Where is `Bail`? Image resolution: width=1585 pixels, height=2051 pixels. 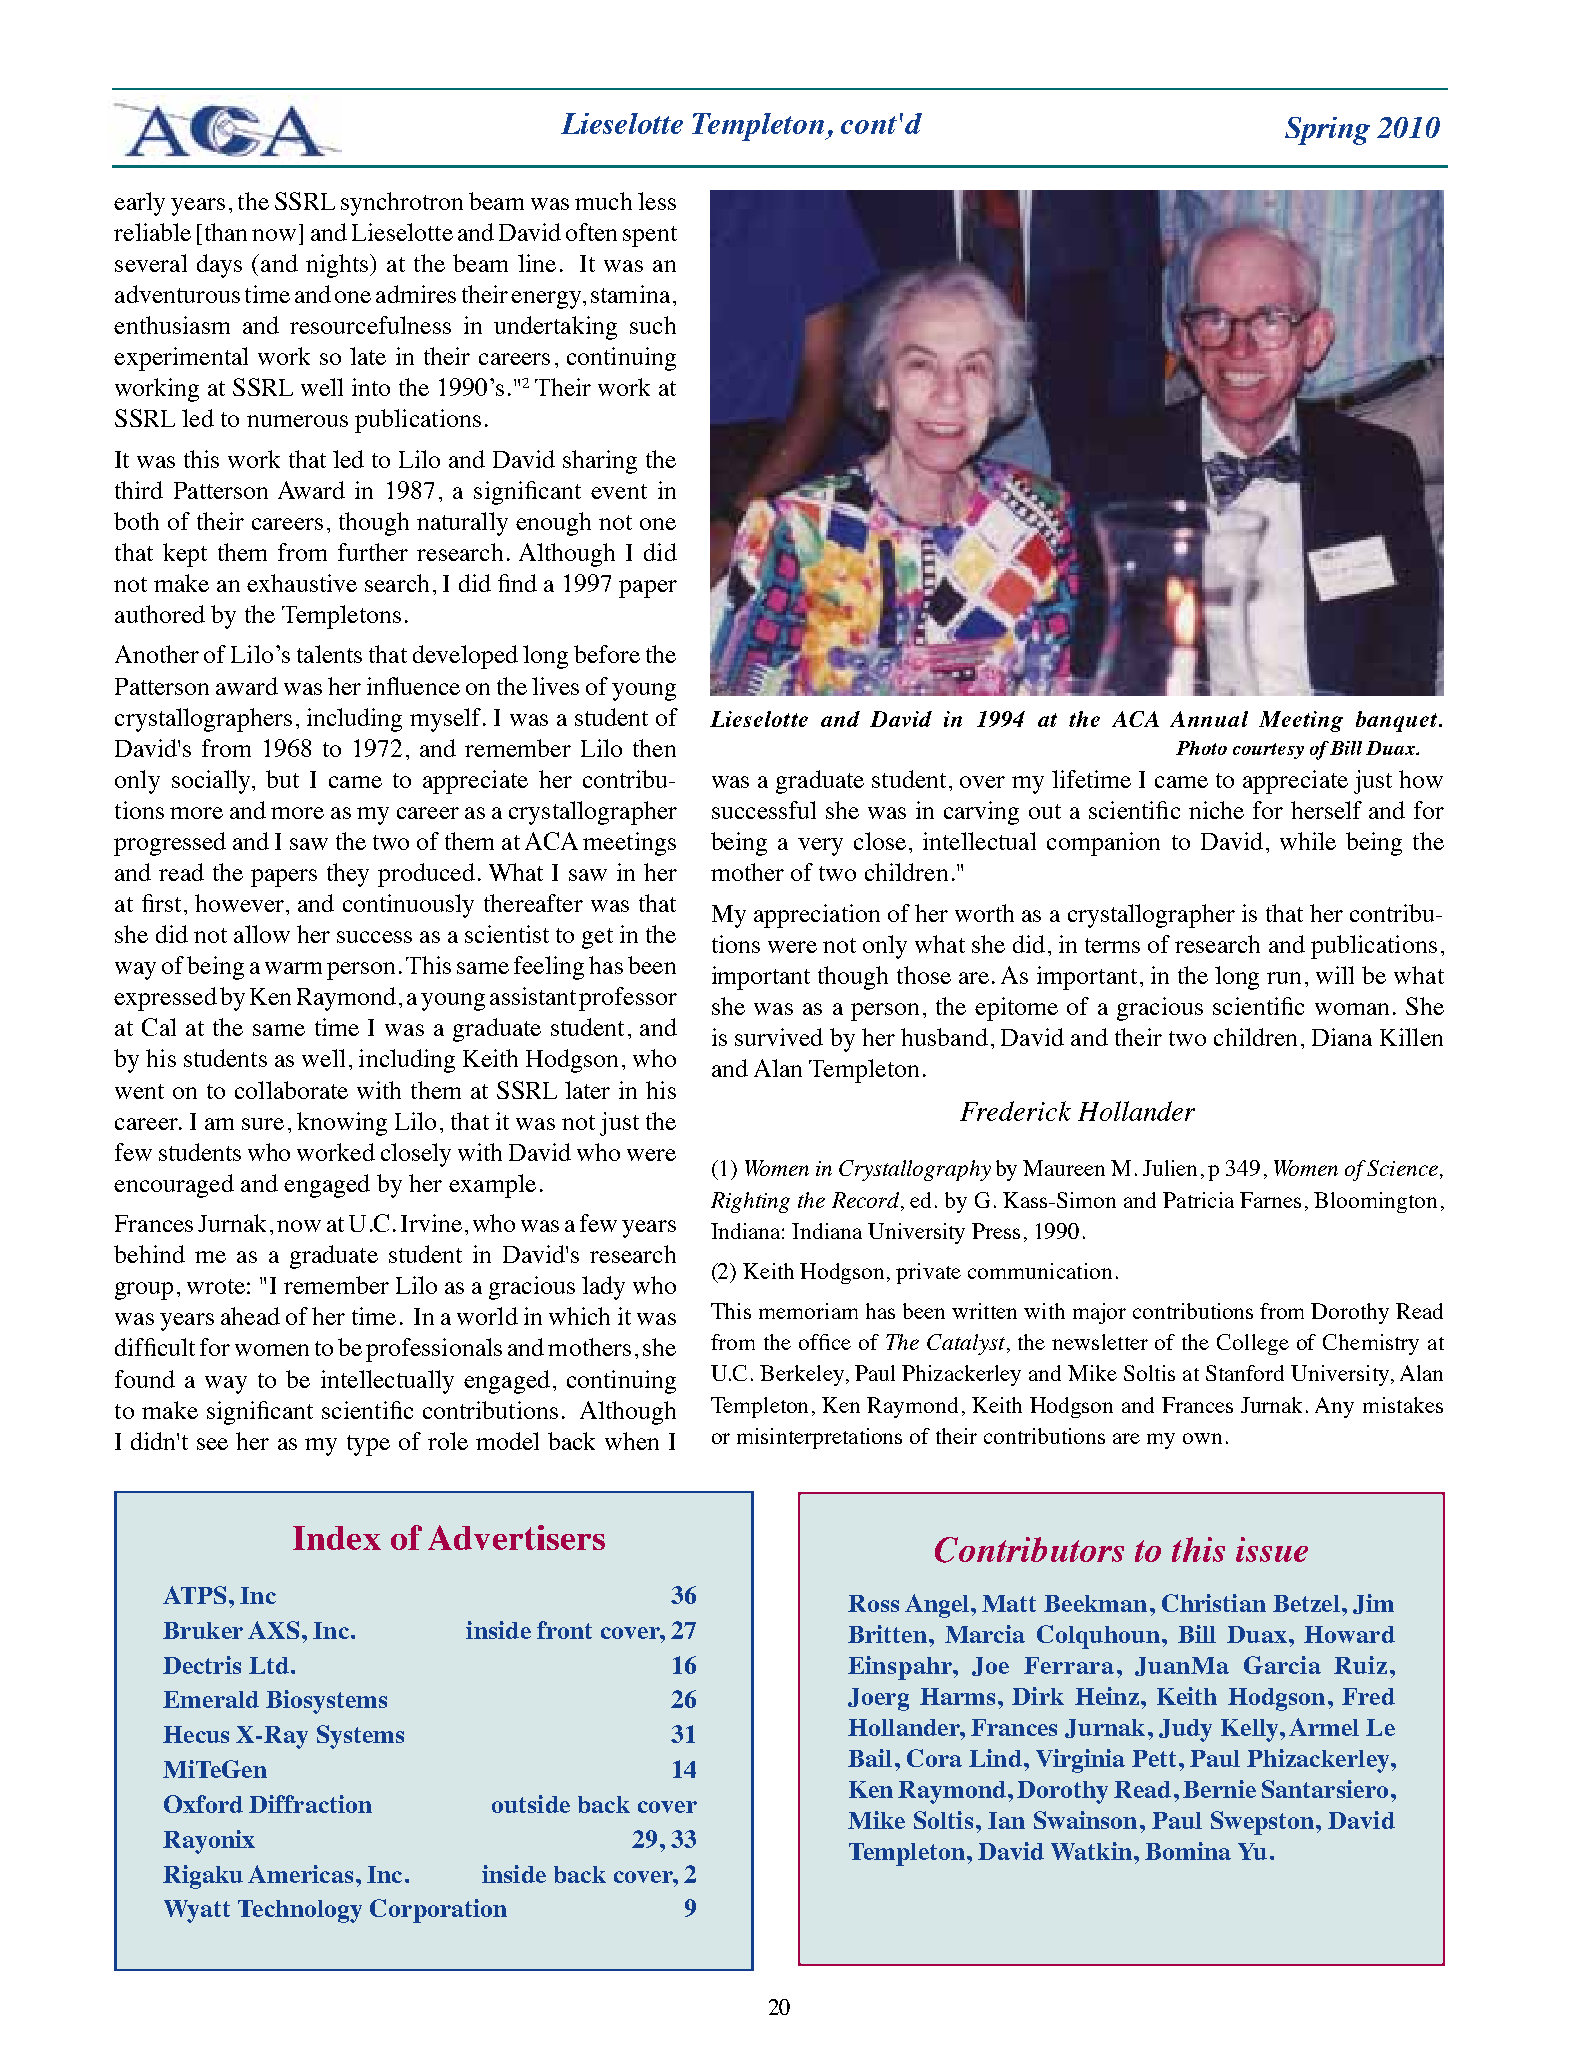 Bail is located at coordinates (870, 1758).
